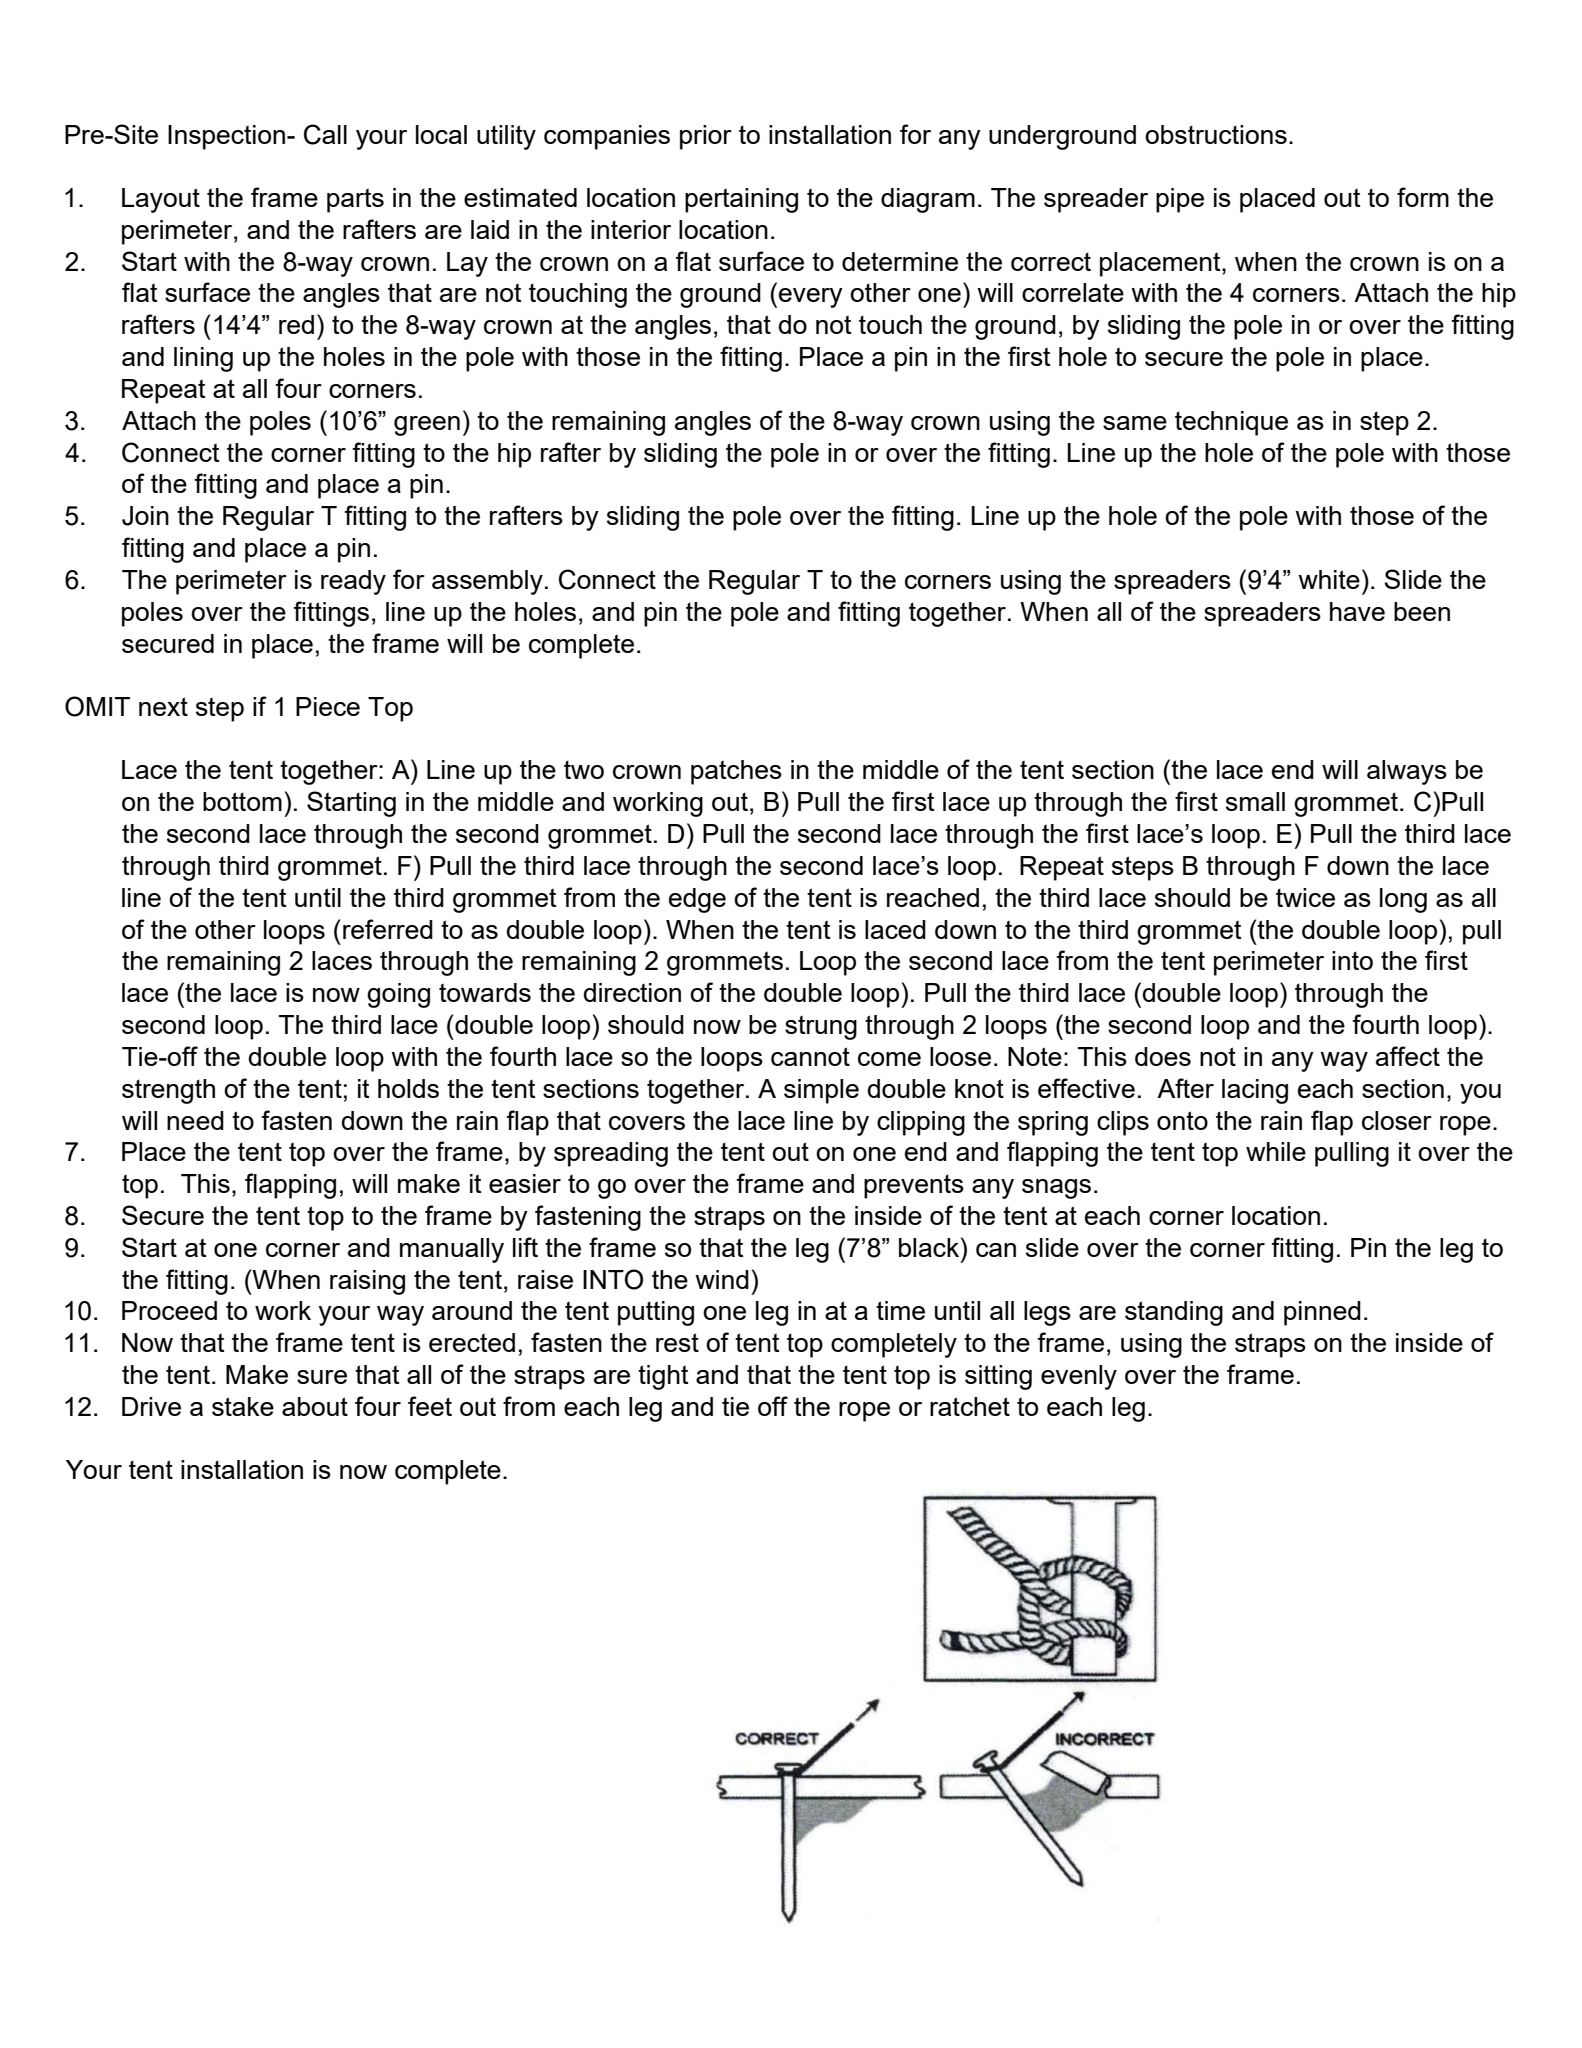 The image size is (1582, 2048). What do you see at coordinates (810, 1056) in the document?
I see `cannot` at bounding box center [810, 1056].
